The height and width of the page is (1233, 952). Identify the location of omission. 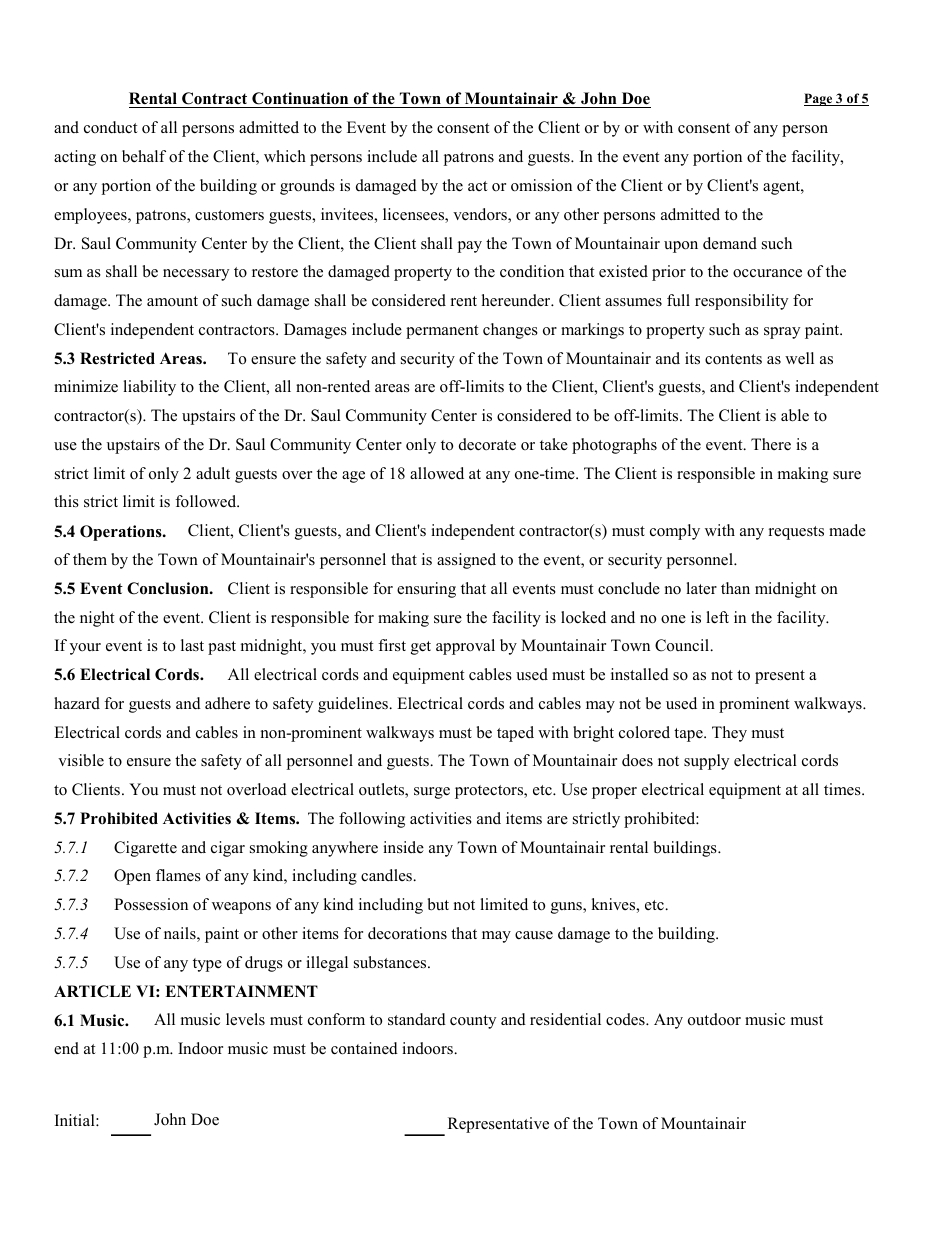
(541, 185).
